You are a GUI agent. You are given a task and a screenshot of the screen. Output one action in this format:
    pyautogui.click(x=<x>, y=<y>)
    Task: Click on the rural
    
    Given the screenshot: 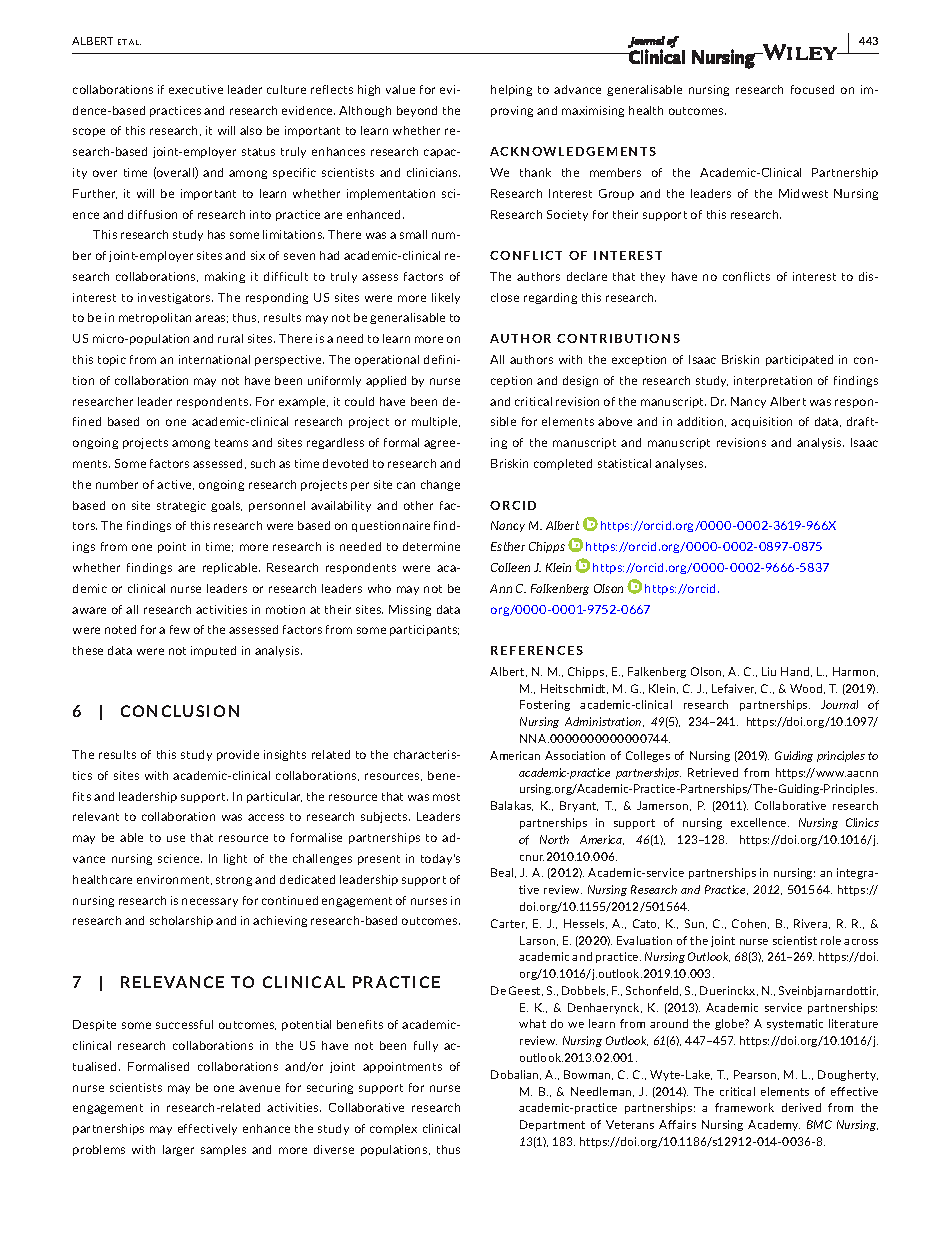 What is the action you would take?
    pyautogui.click(x=230, y=338)
